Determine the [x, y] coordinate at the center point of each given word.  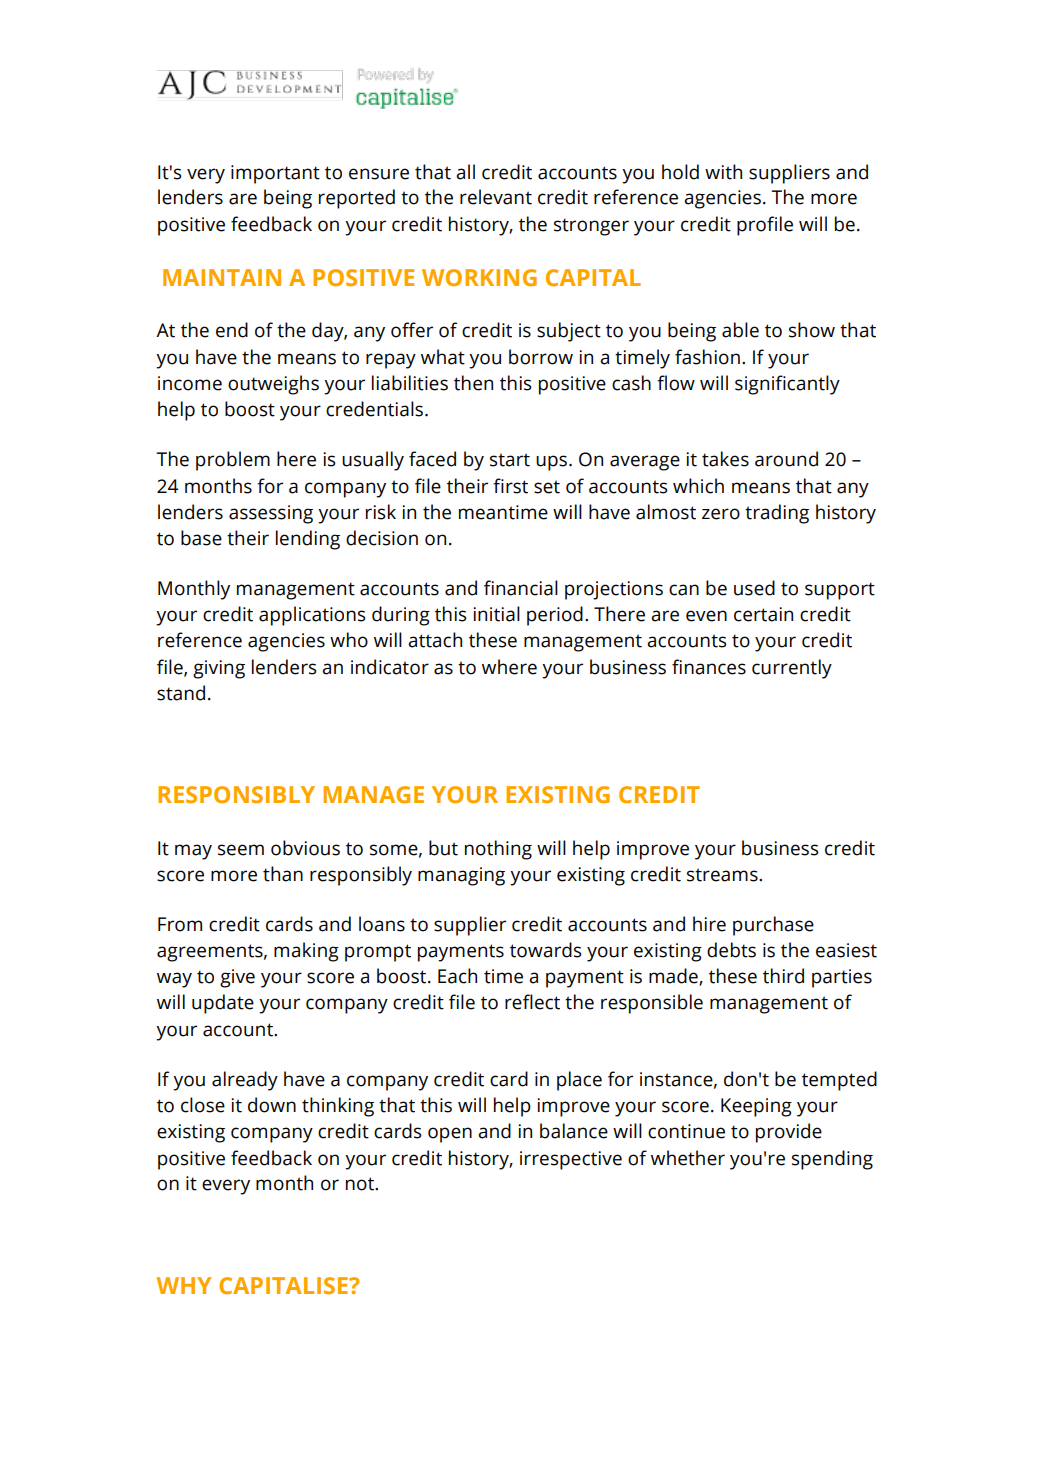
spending [832, 1160]
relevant [496, 197]
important [275, 174]
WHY [184, 1285]
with [723, 172]
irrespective [571, 1160]
